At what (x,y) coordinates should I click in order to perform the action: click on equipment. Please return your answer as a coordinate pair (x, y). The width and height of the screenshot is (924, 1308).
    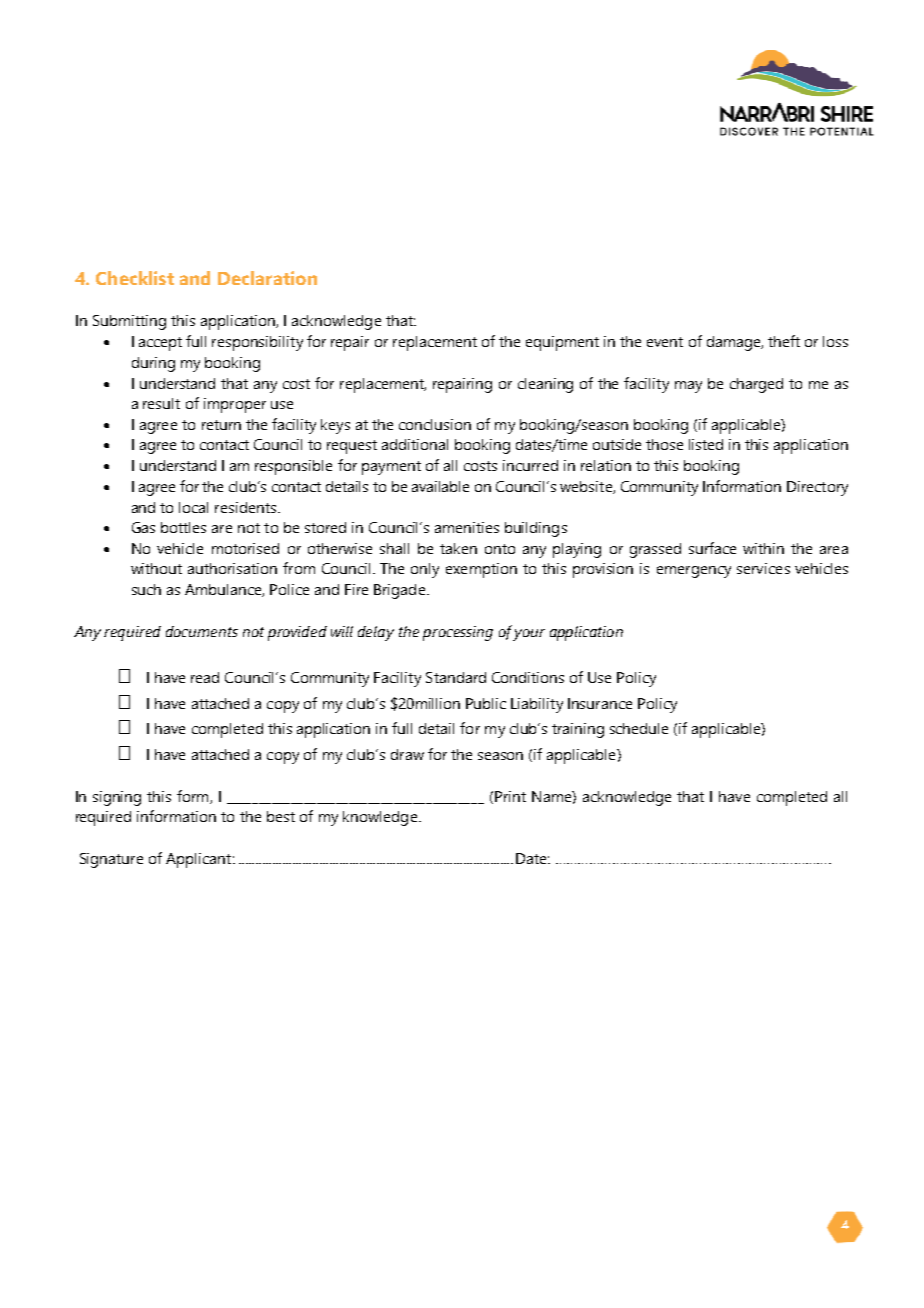
    Looking at the image, I should click on (562, 343).
